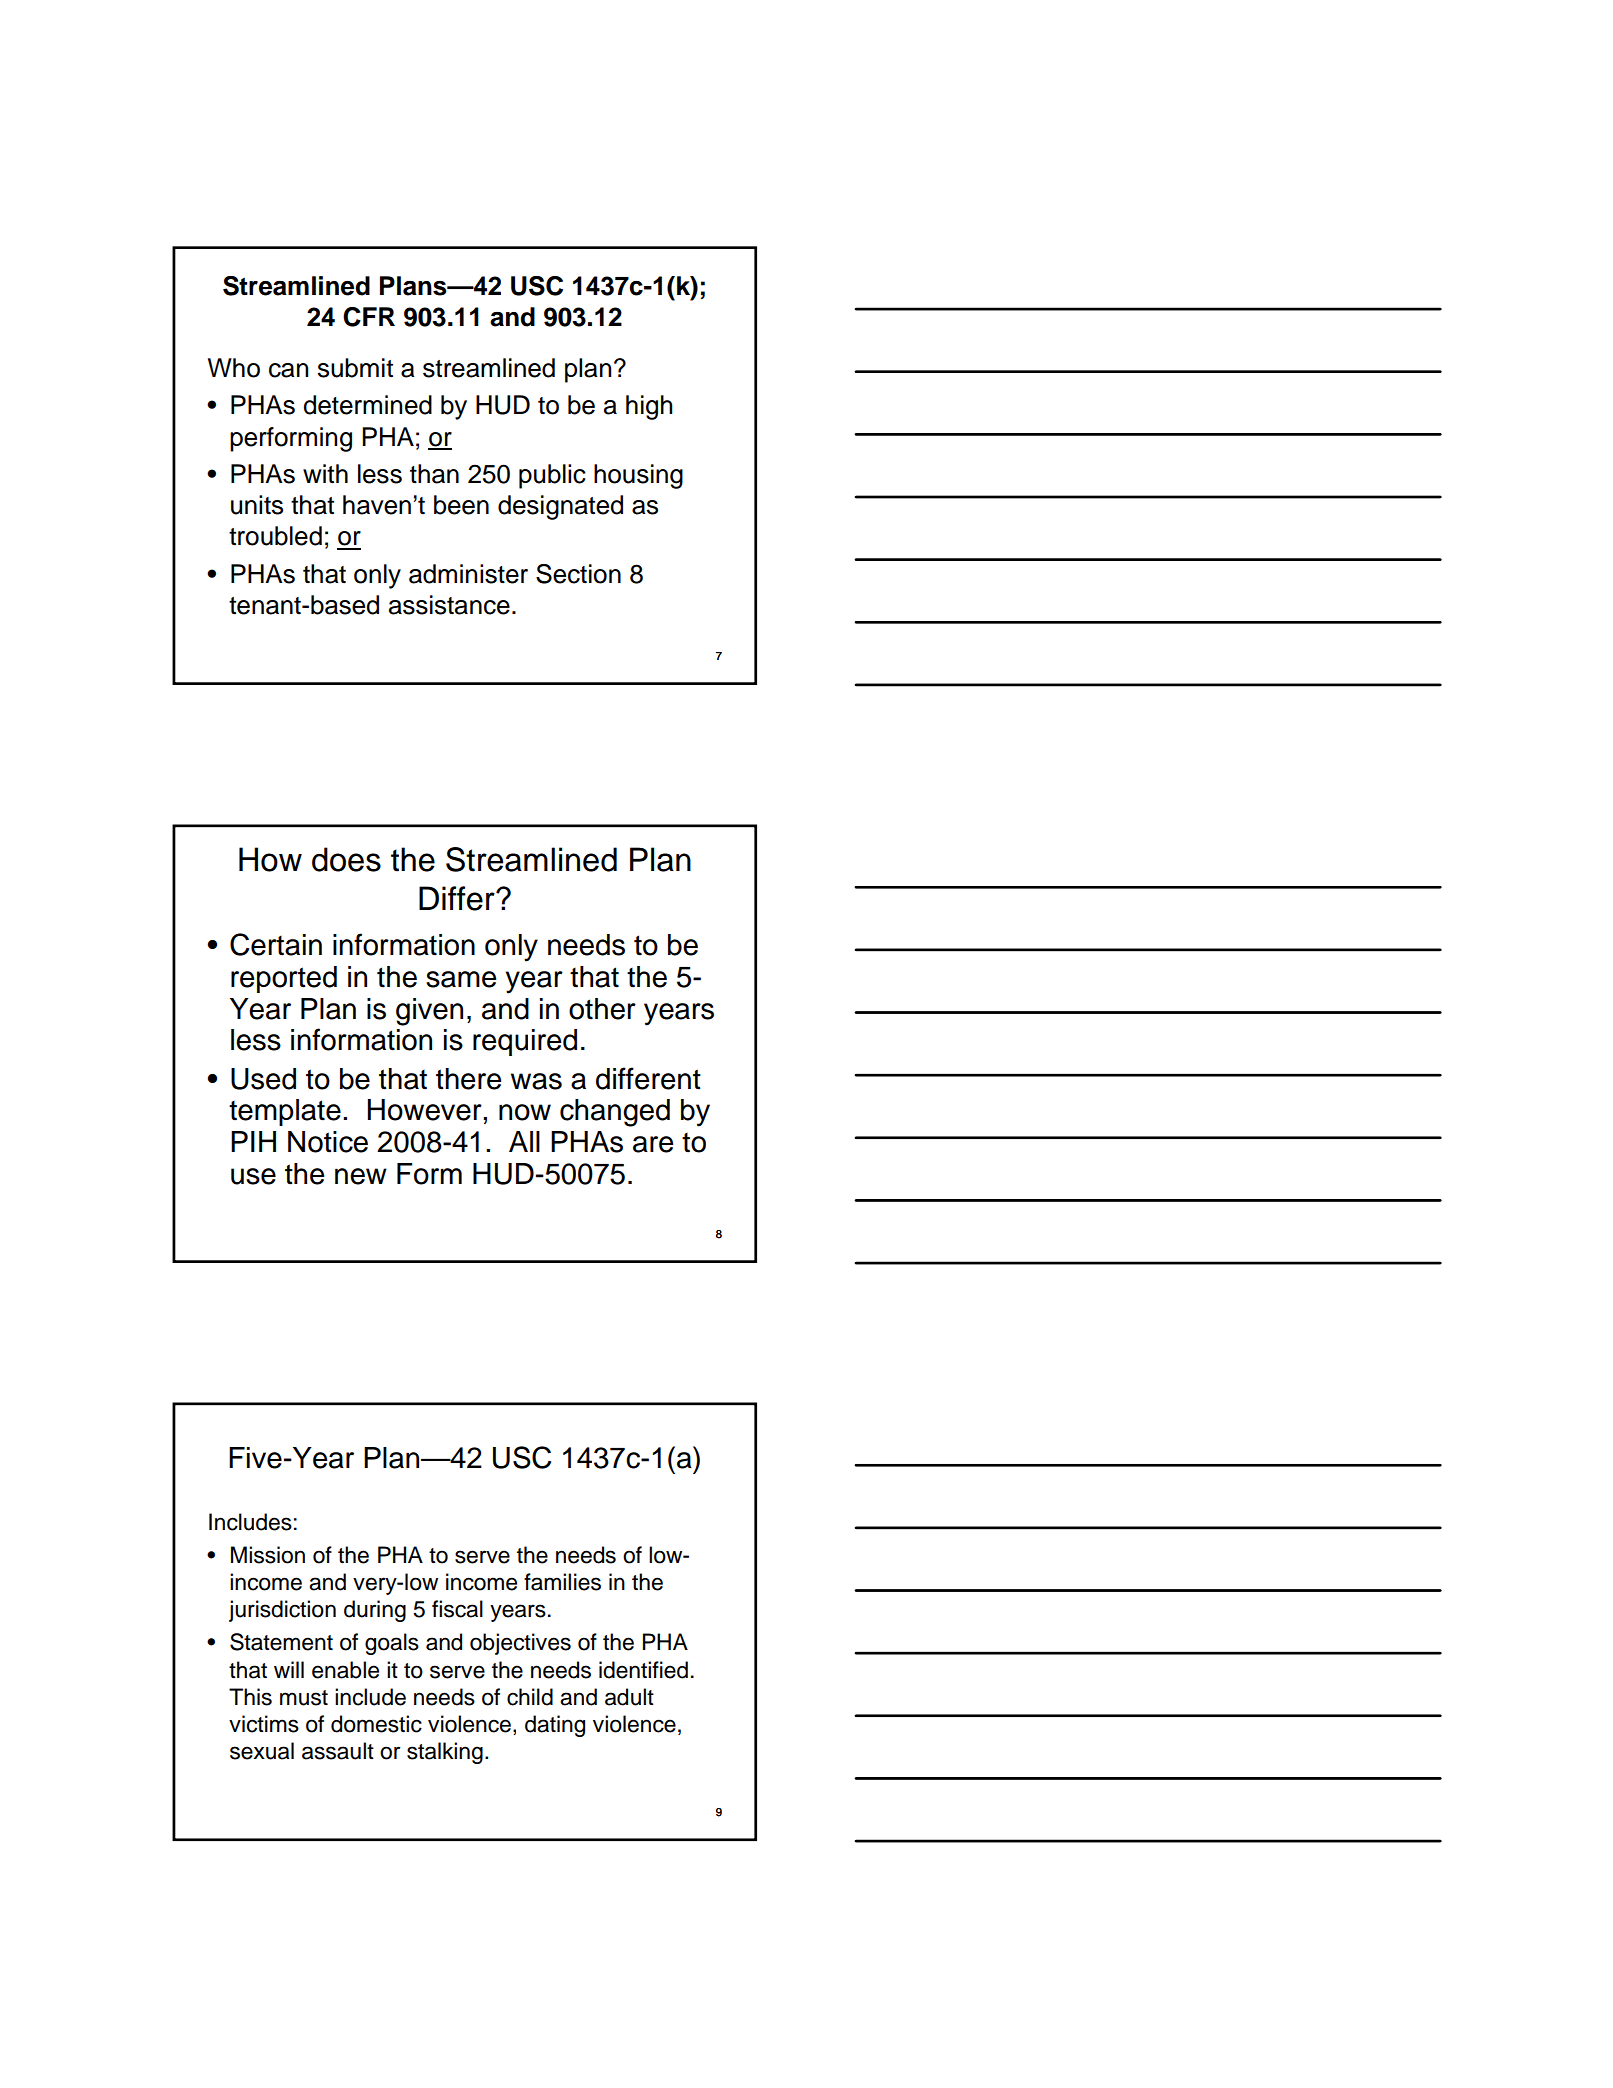 This screenshot has width=1613, height=2088. I want to click on than, so click(434, 474).
